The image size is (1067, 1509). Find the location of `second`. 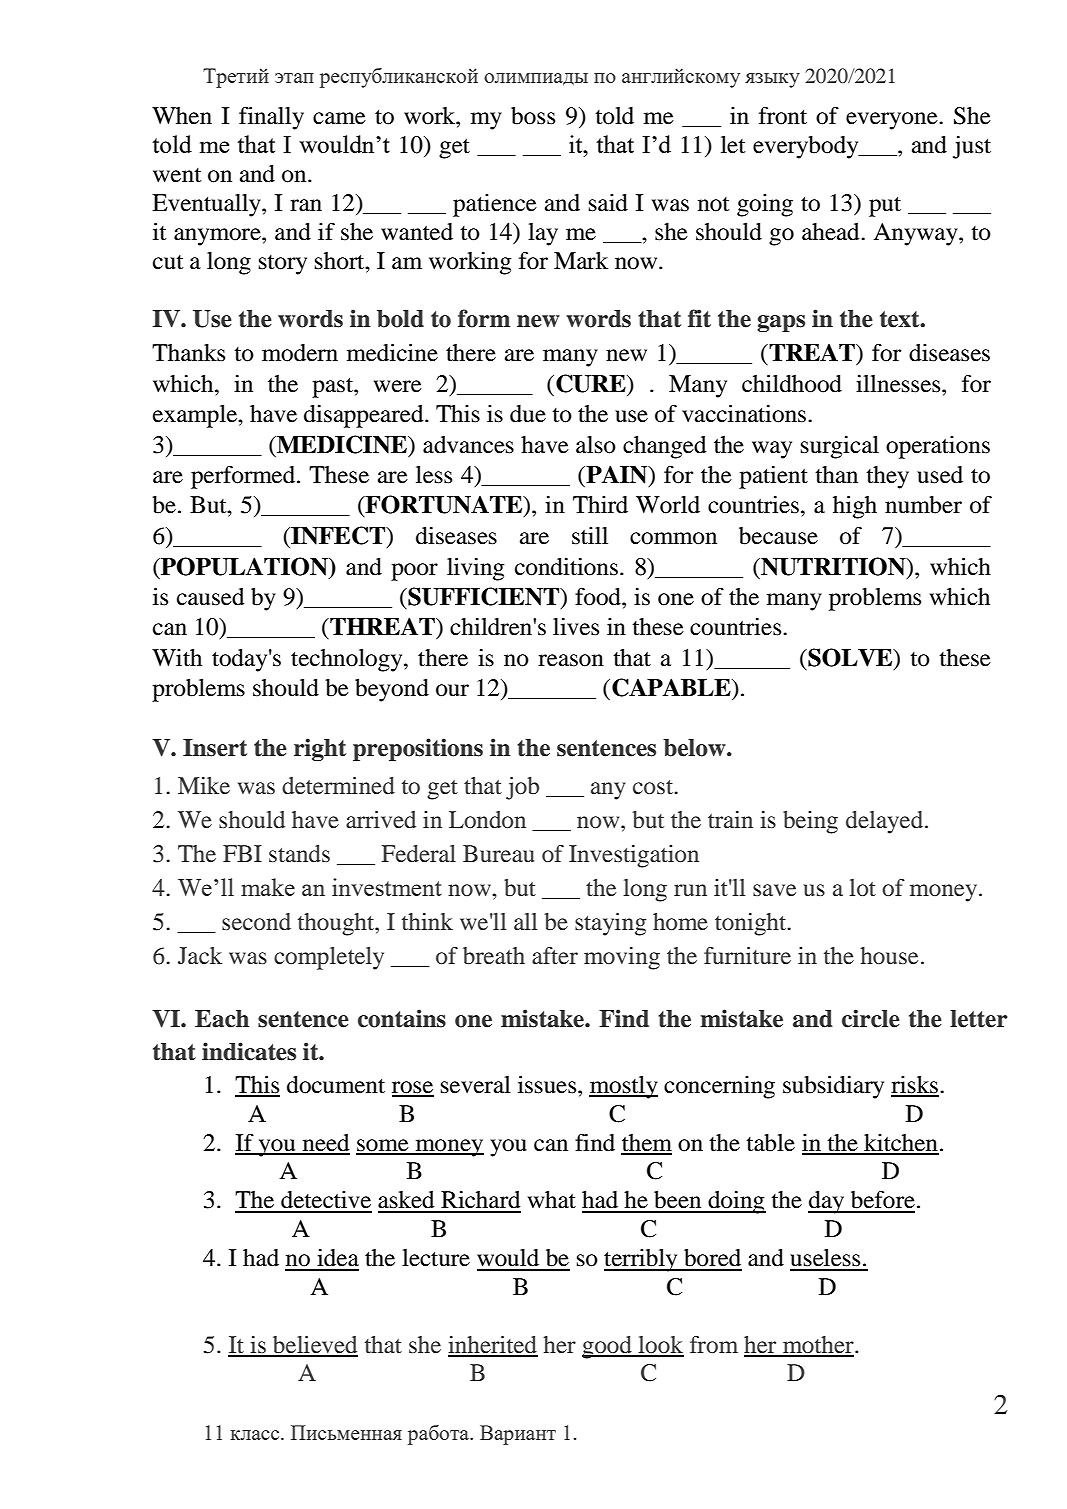

second is located at coordinates (256, 922).
